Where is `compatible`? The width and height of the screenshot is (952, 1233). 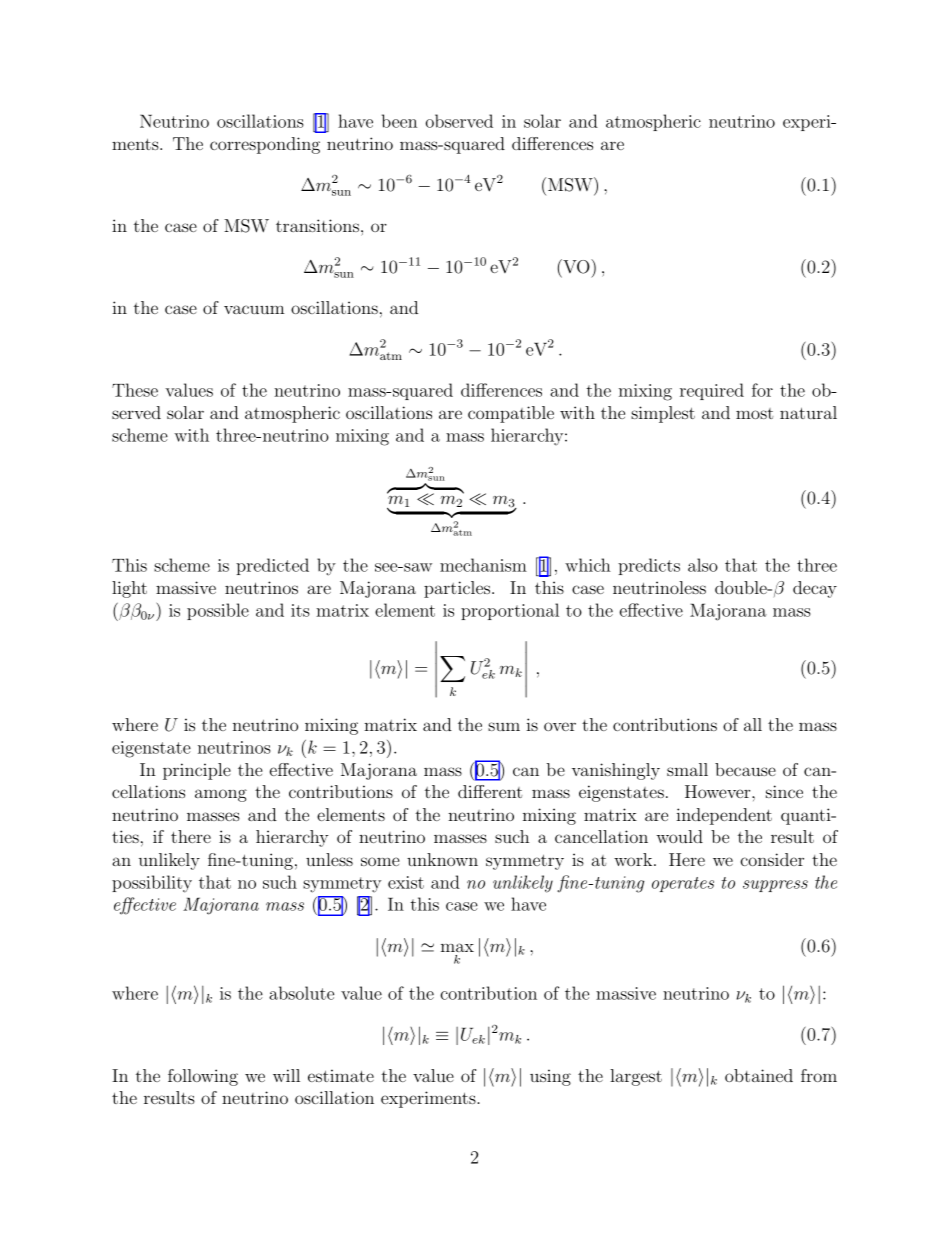
compatible is located at coordinates (511, 414).
